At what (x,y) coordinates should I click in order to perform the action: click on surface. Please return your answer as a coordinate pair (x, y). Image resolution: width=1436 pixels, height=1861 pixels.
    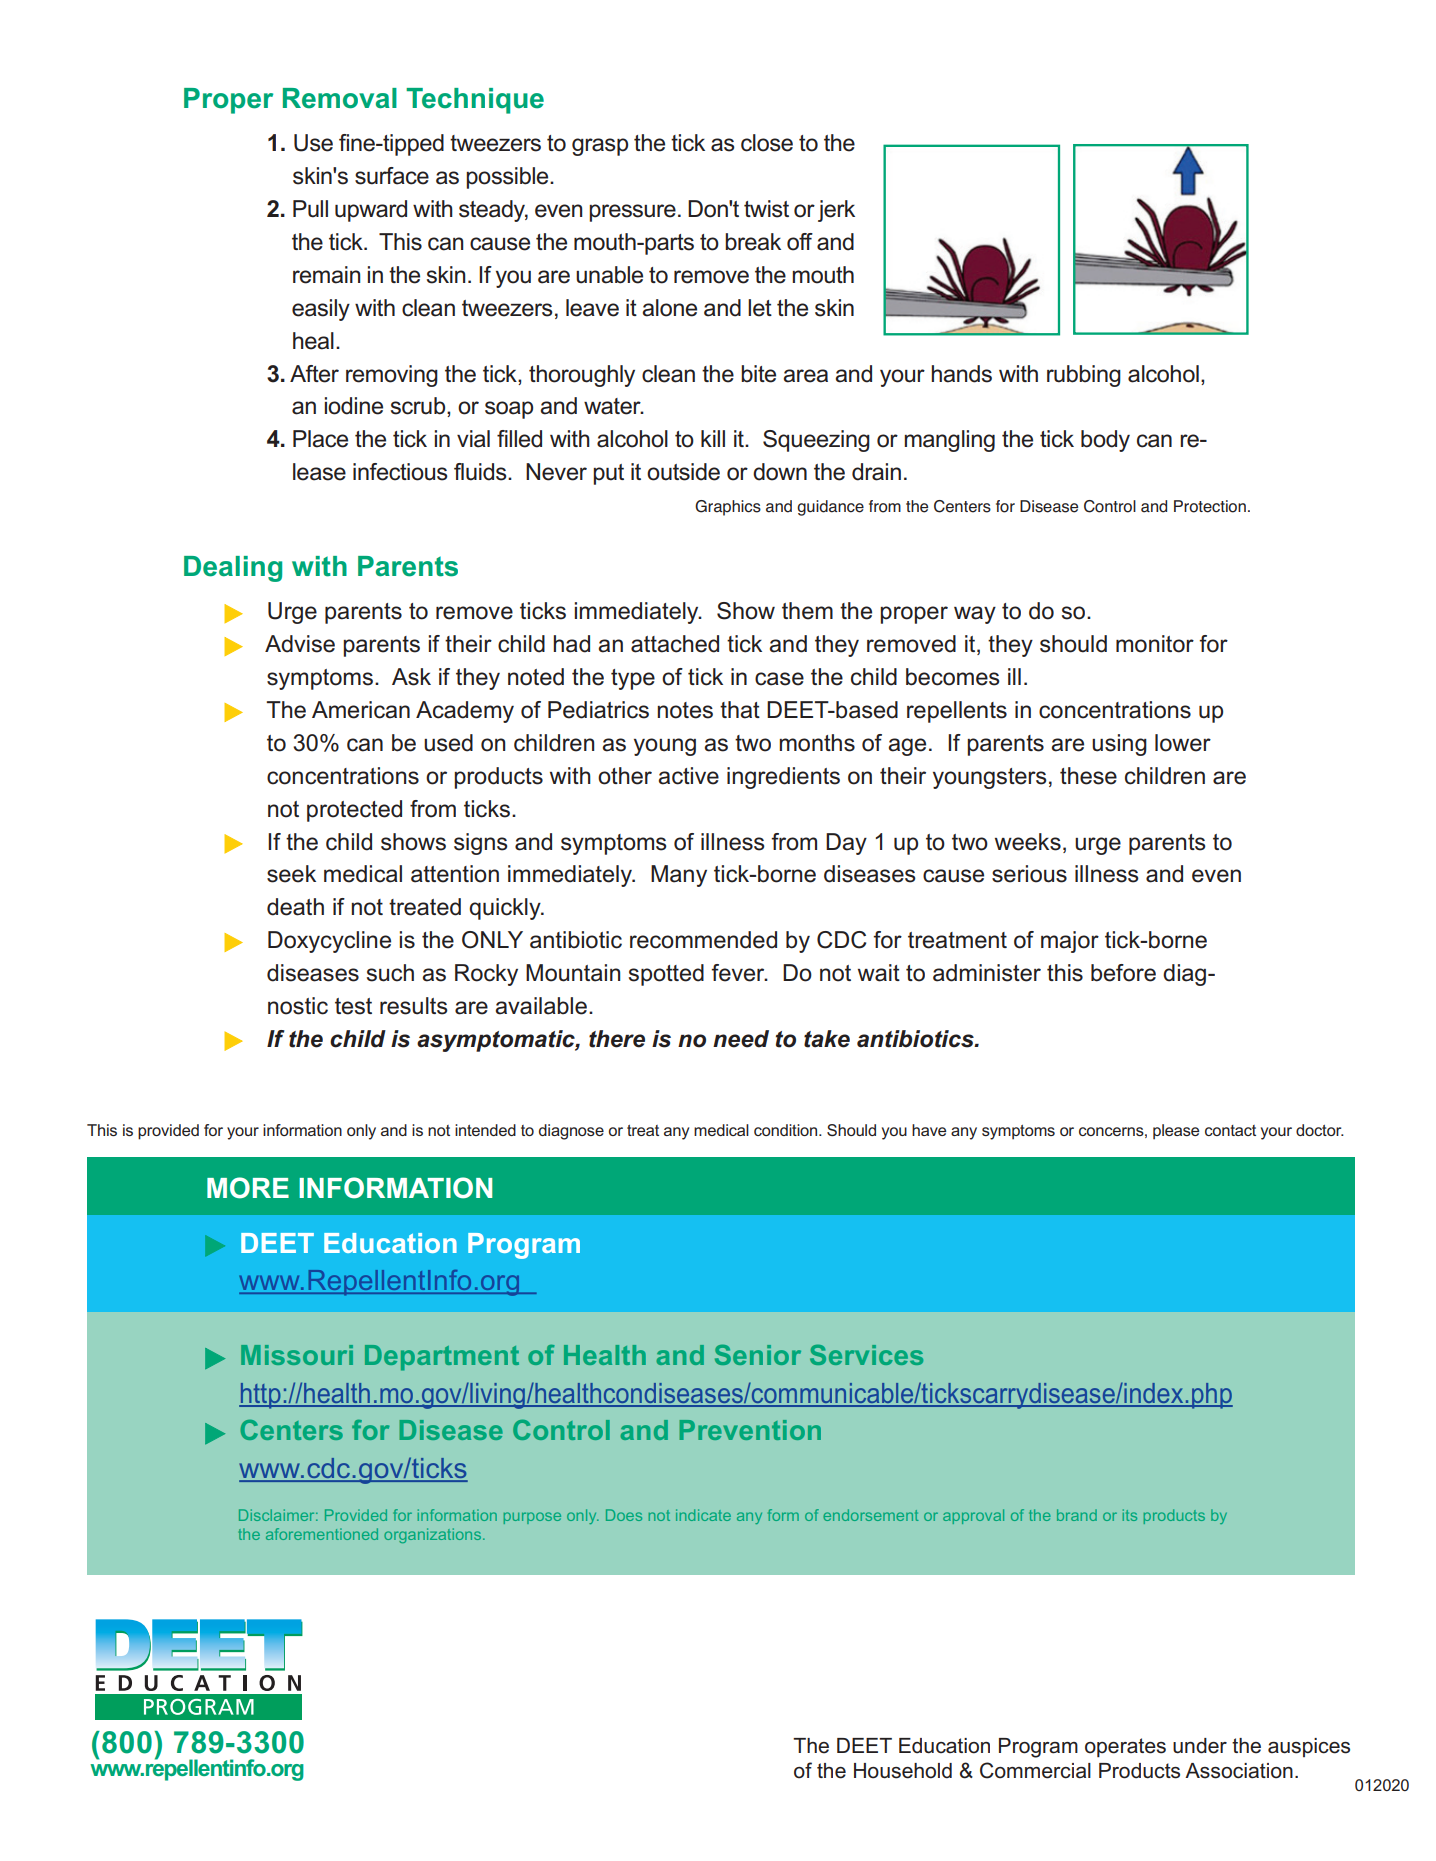
    Looking at the image, I should click on (392, 176).
